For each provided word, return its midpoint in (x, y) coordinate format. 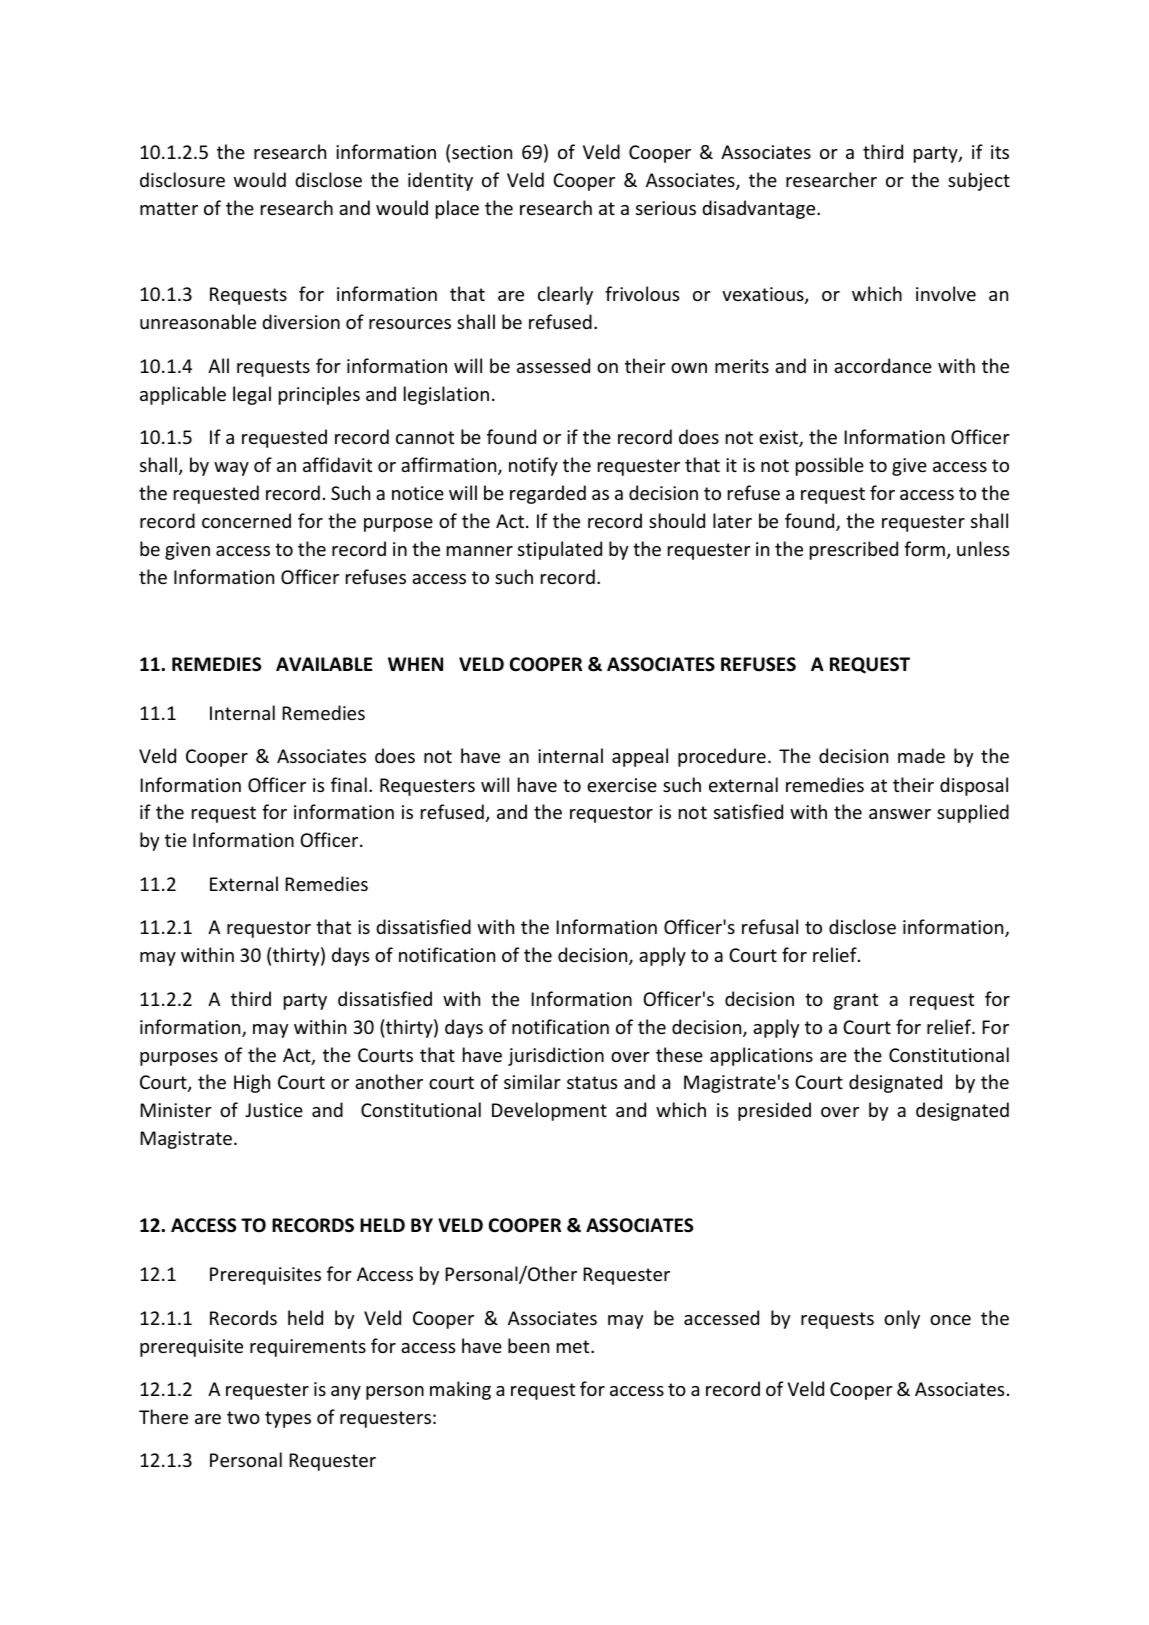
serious (666, 208)
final (349, 784)
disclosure (182, 179)
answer (900, 814)
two (243, 1417)
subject (979, 181)
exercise (622, 785)
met (574, 1346)
